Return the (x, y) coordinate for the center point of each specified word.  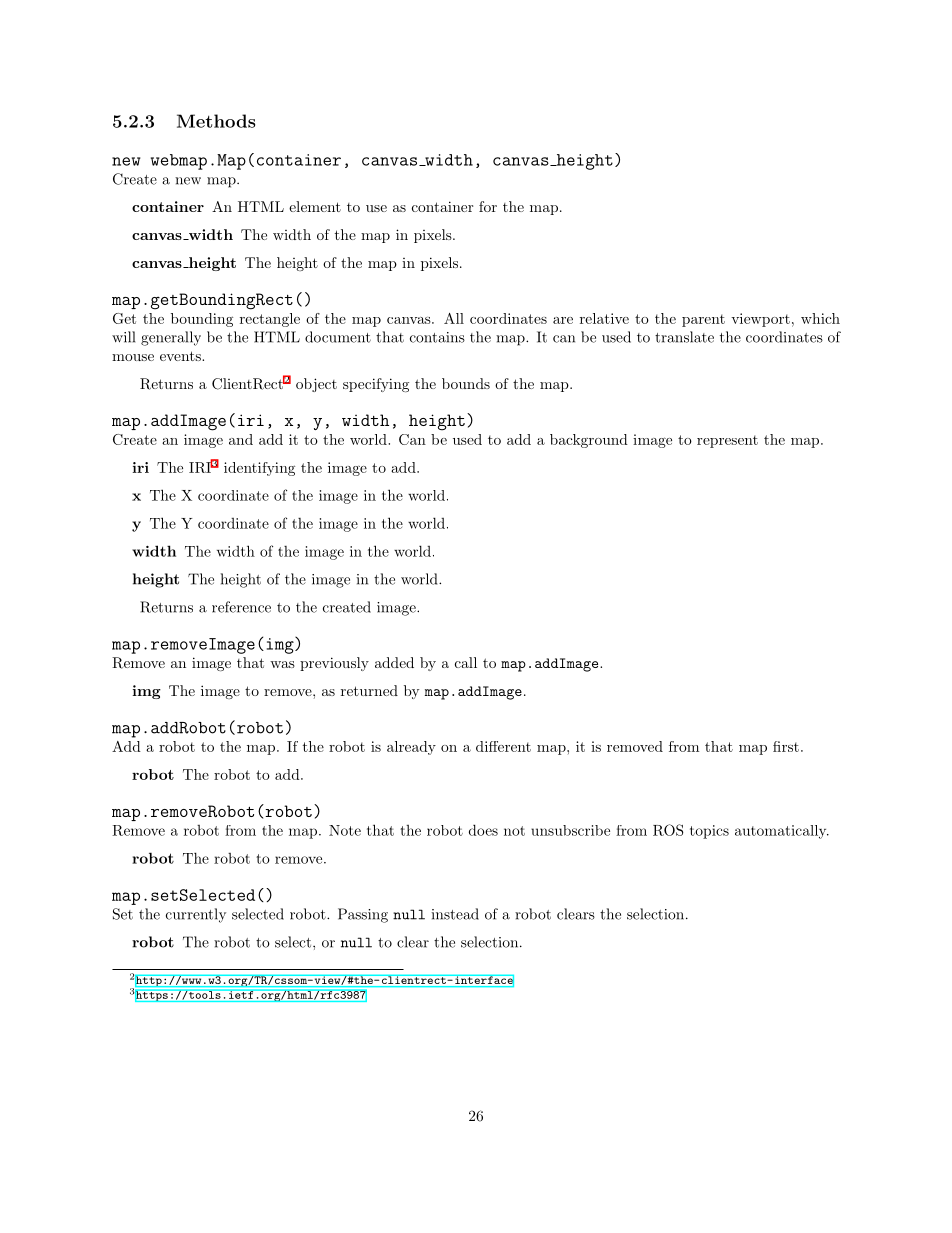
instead (455, 914)
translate (684, 337)
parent (703, 320)
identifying (259, 469)
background (589, 441)
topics (709, 832)
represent (727, 441)
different (503, 746)
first (786, 746)
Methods (216, 121)
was (282, 664)
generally (171, 338)
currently (196, 915)
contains (437, 337)
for (488, 206)
